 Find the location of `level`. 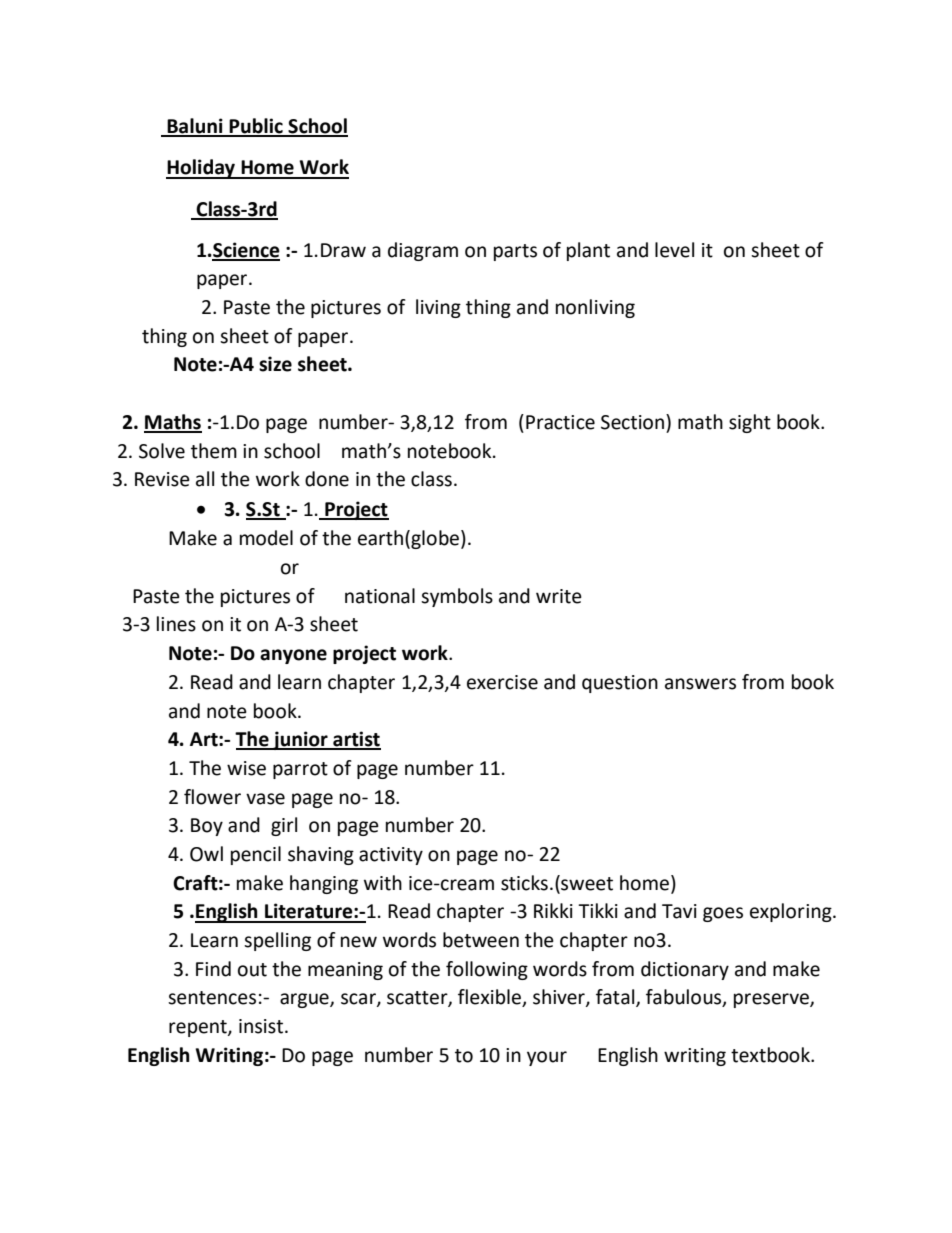

level is located at coordinates (674, 250).
